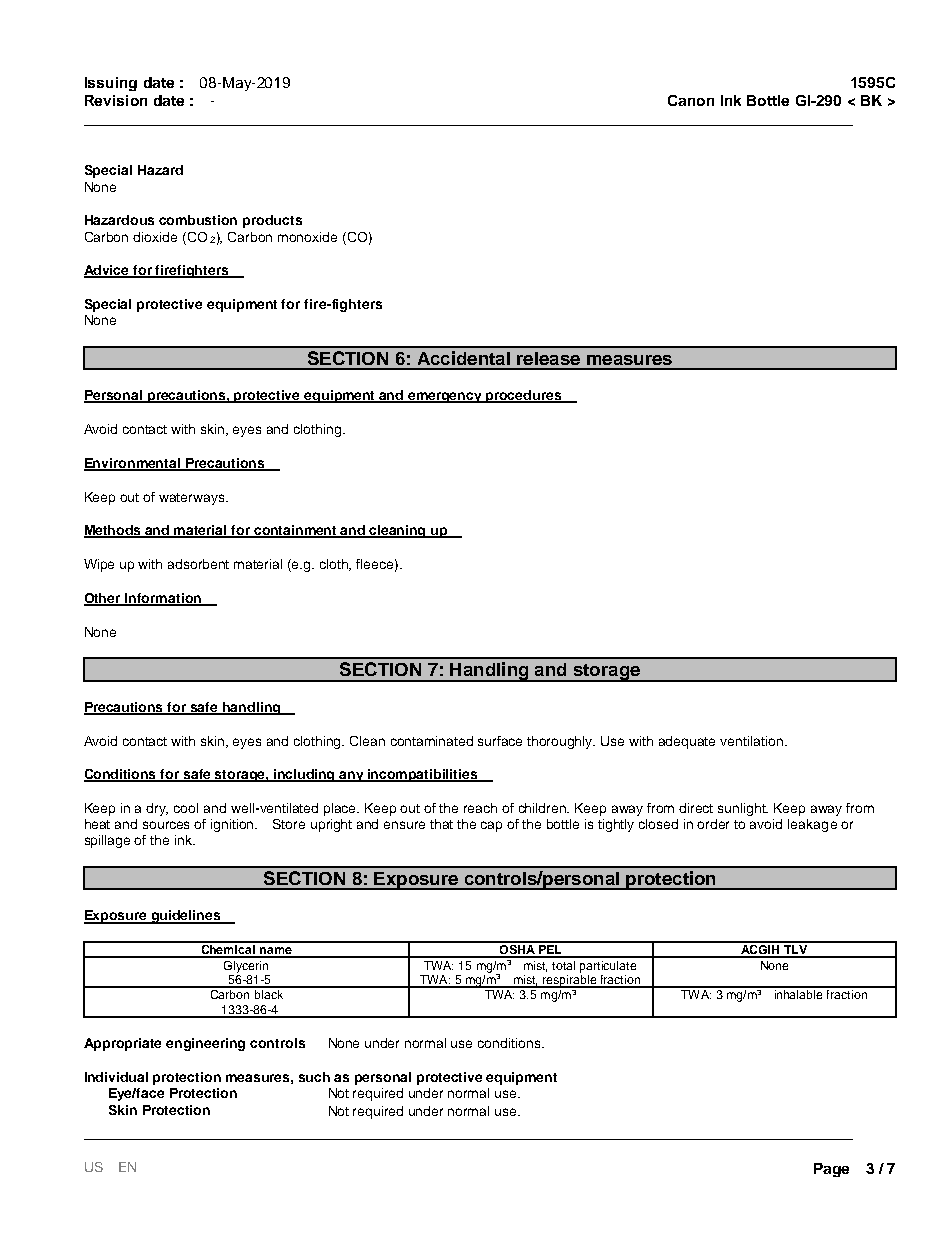 The width and height of the screenshot is (952, 1233). Describe the element at coordinates (186, 917) in the screenshot. I see `guidelines` at that location.
